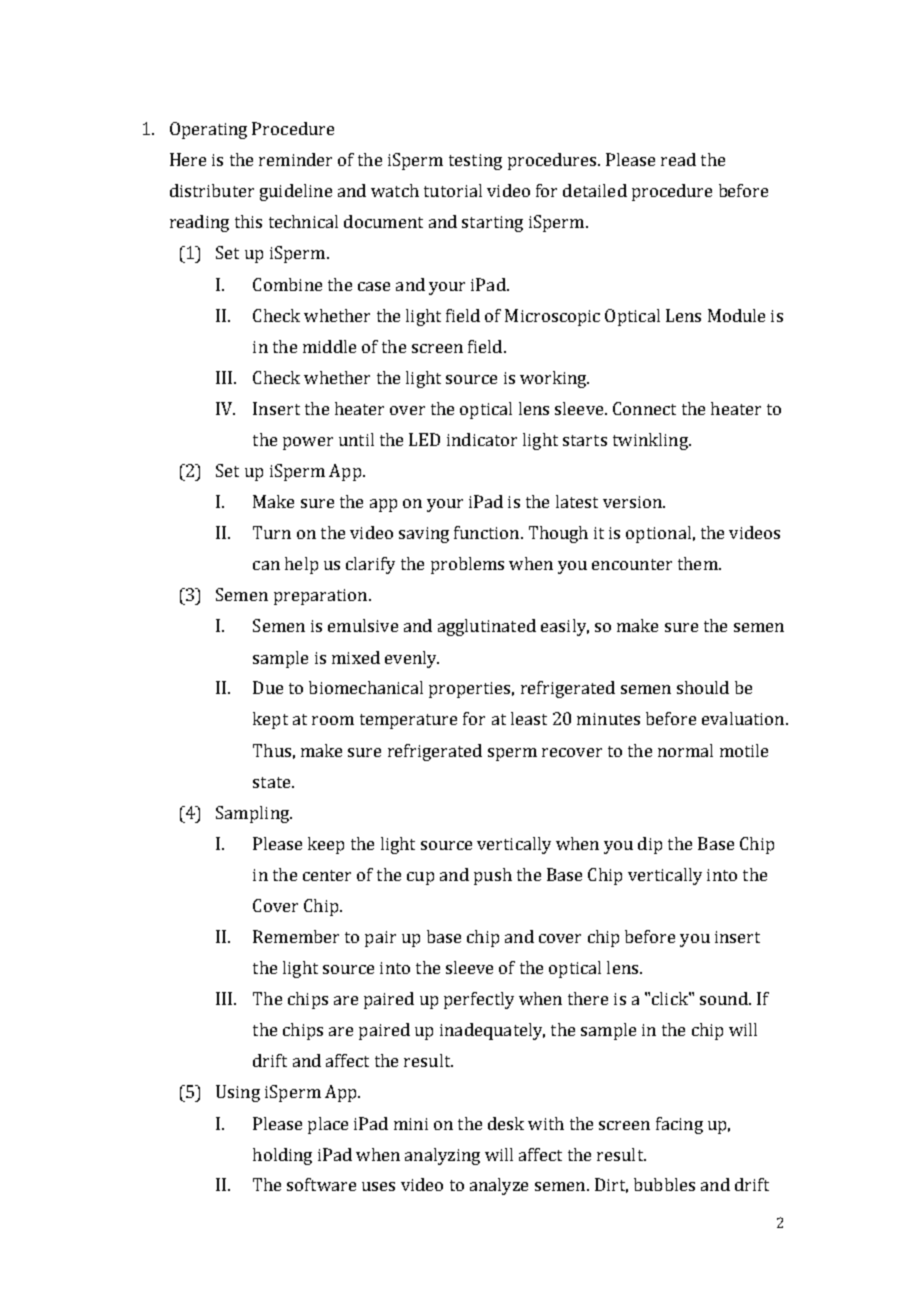 Image resolution: width=924 pixels, height=1308 pixels. I want to click on Due, so click(268, 687).
